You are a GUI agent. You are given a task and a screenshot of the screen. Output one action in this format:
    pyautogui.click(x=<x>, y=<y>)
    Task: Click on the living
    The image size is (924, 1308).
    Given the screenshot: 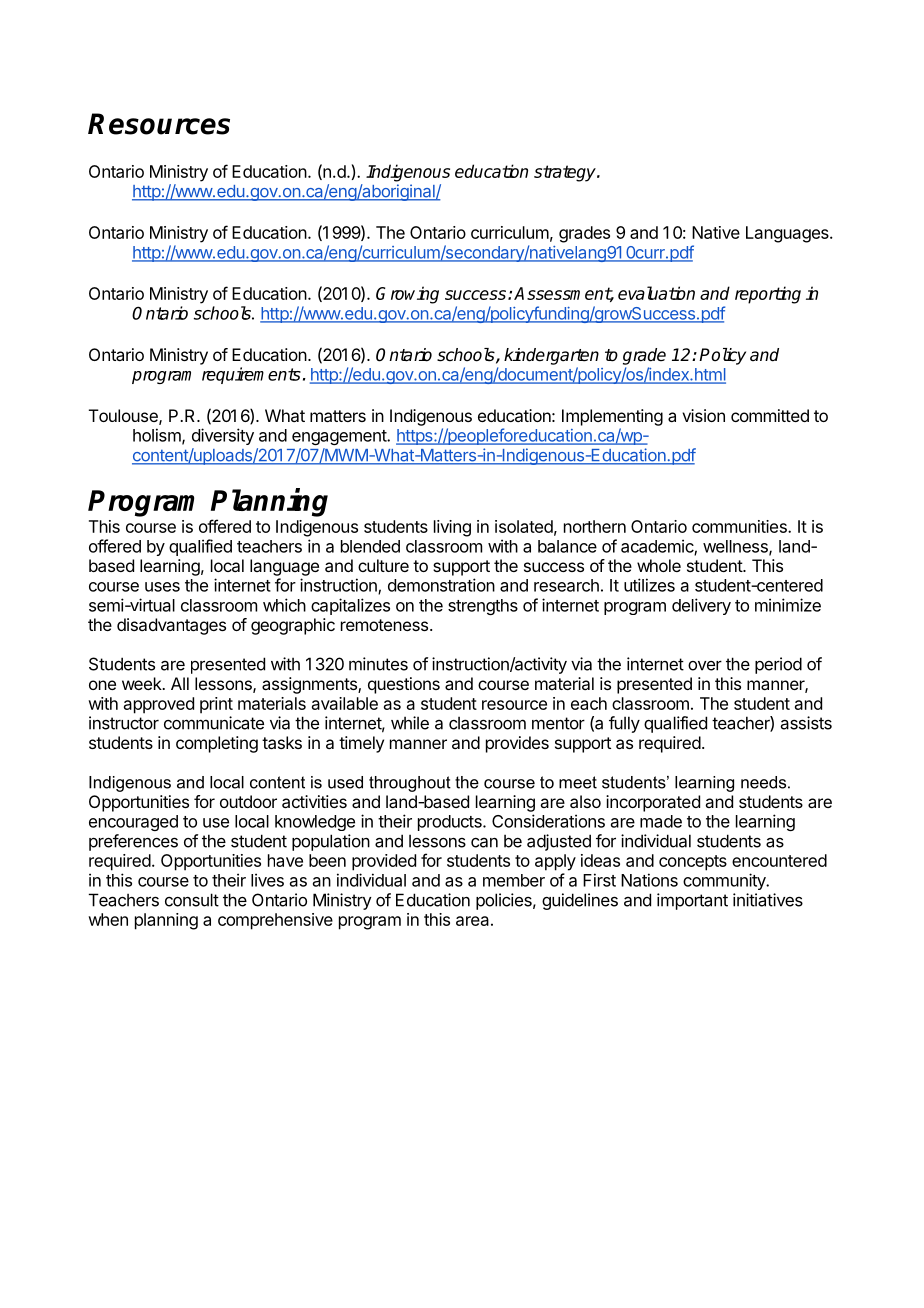 What is the action you would take?
    pyautogui.click(x=452, y=528)
